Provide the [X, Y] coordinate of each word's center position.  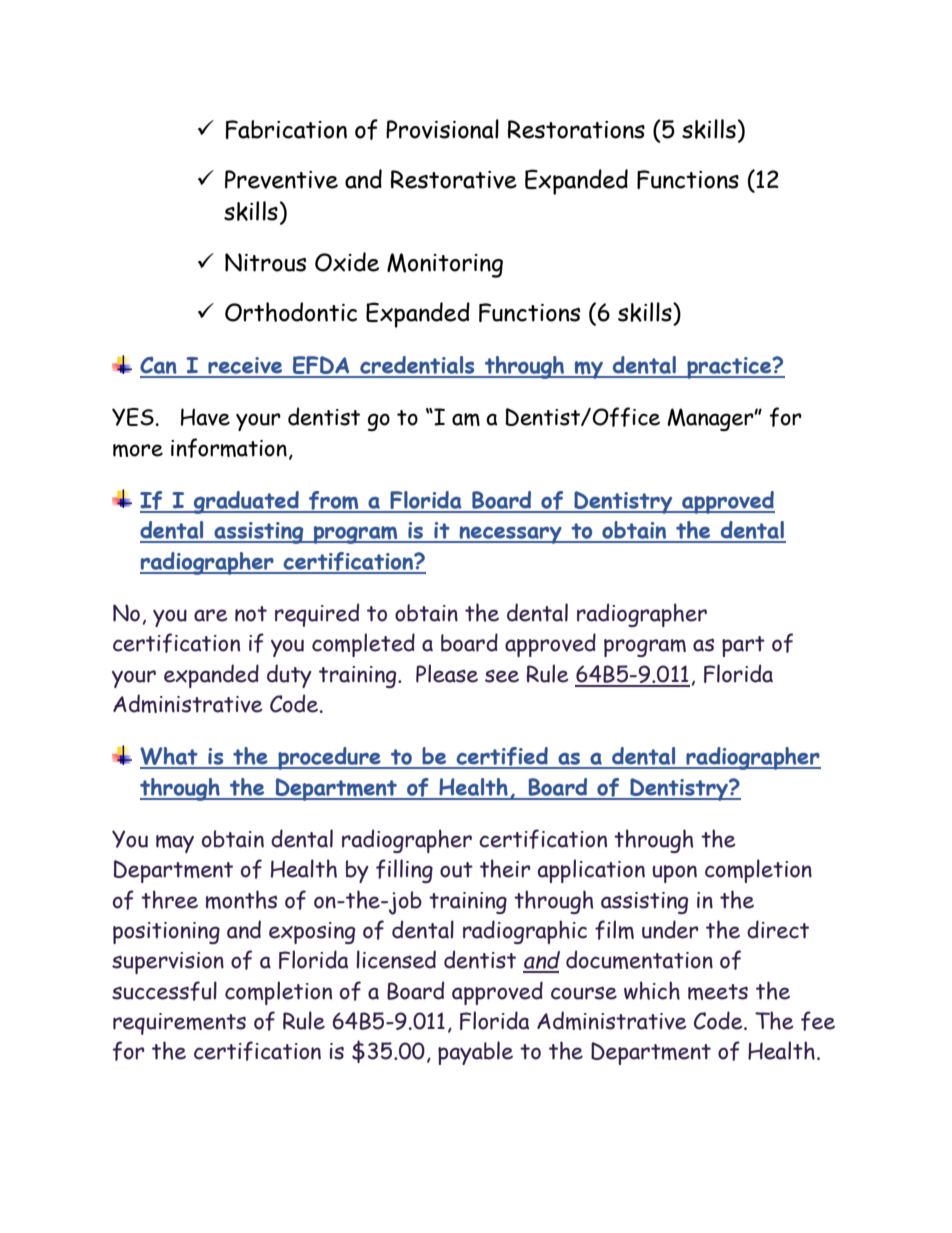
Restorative [454, 179]
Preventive [281, 179]
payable [475, 1053]
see [502, 676]
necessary [510, 535]
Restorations [576, 129]
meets [718, 992]
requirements [179, 1024]
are [211, 615]
